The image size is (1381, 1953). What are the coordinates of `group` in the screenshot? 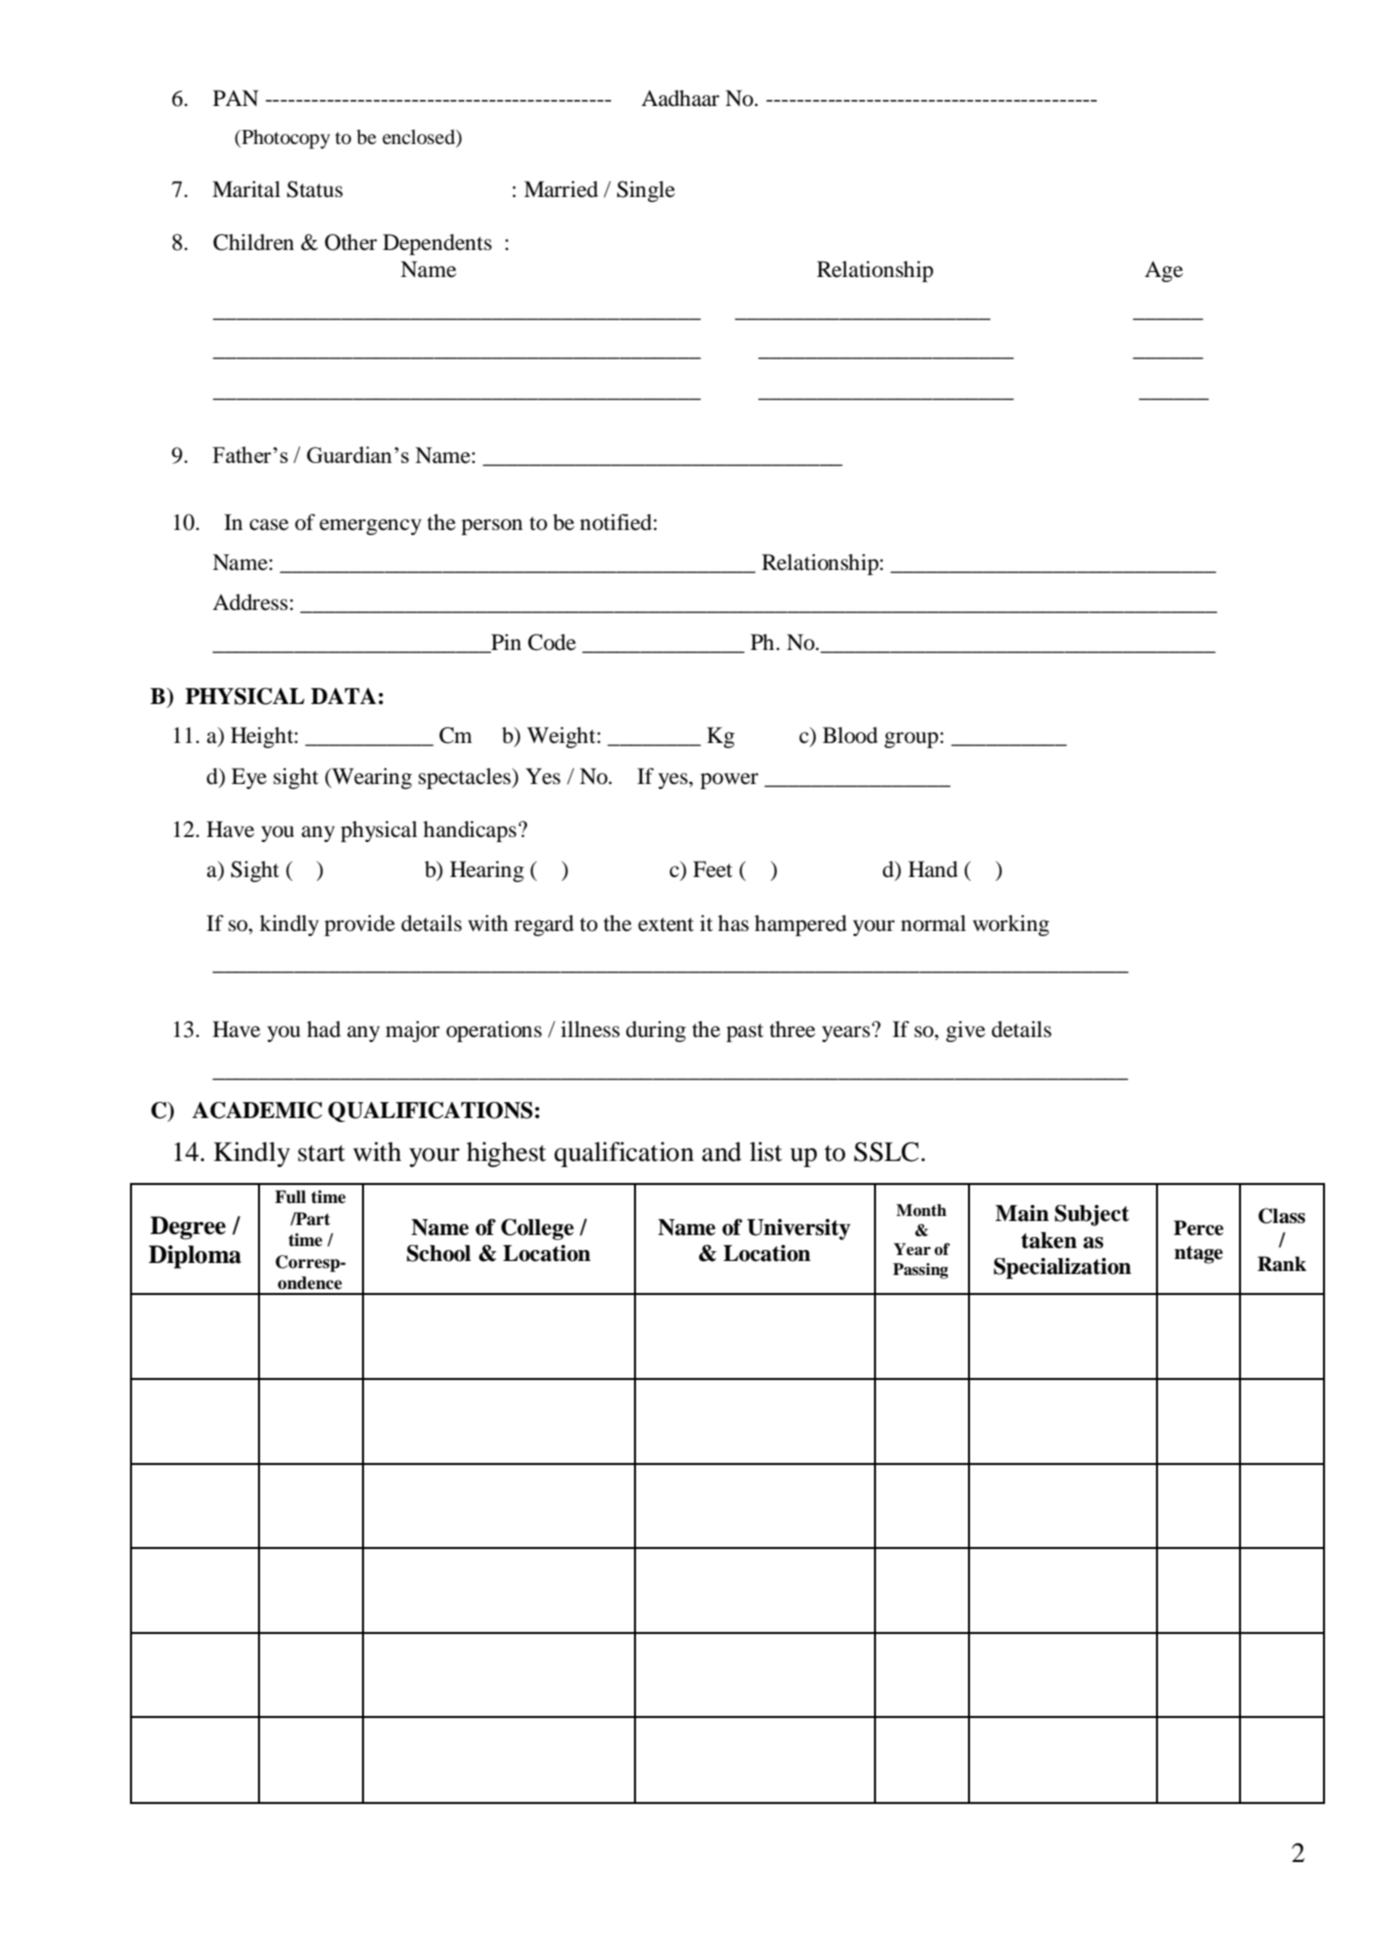 It's located at (911, 740).
